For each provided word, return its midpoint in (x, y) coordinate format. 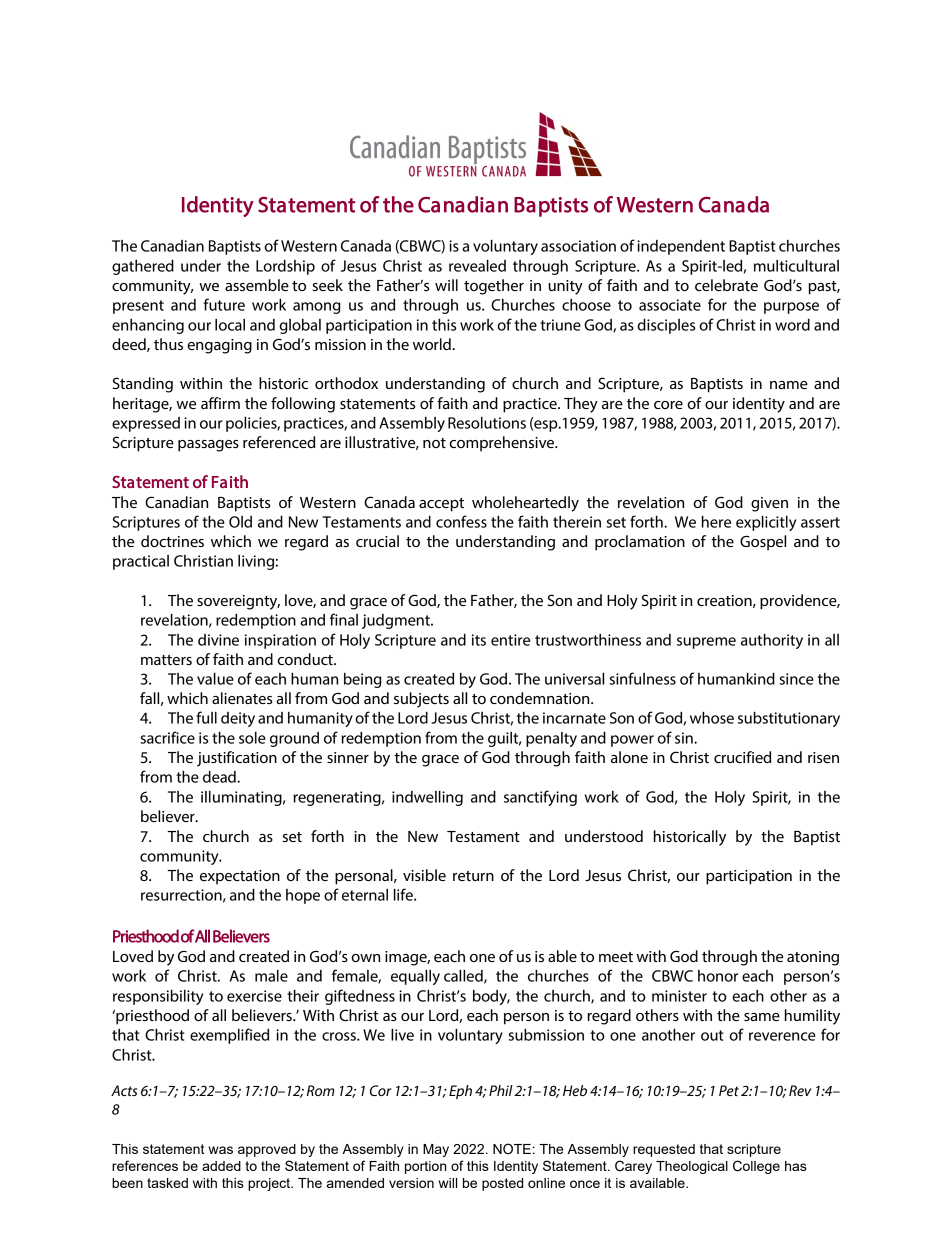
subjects (421, 700)
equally (415, 977)
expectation (240, 877)
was (220, 1150)
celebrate (726, 285)
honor (718, 976)
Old (240, 522)
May (436, 1150)
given (769, 504)
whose (712, 718)
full (206, 717)
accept (441, 505)
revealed (477, 266)
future (224, 304)
